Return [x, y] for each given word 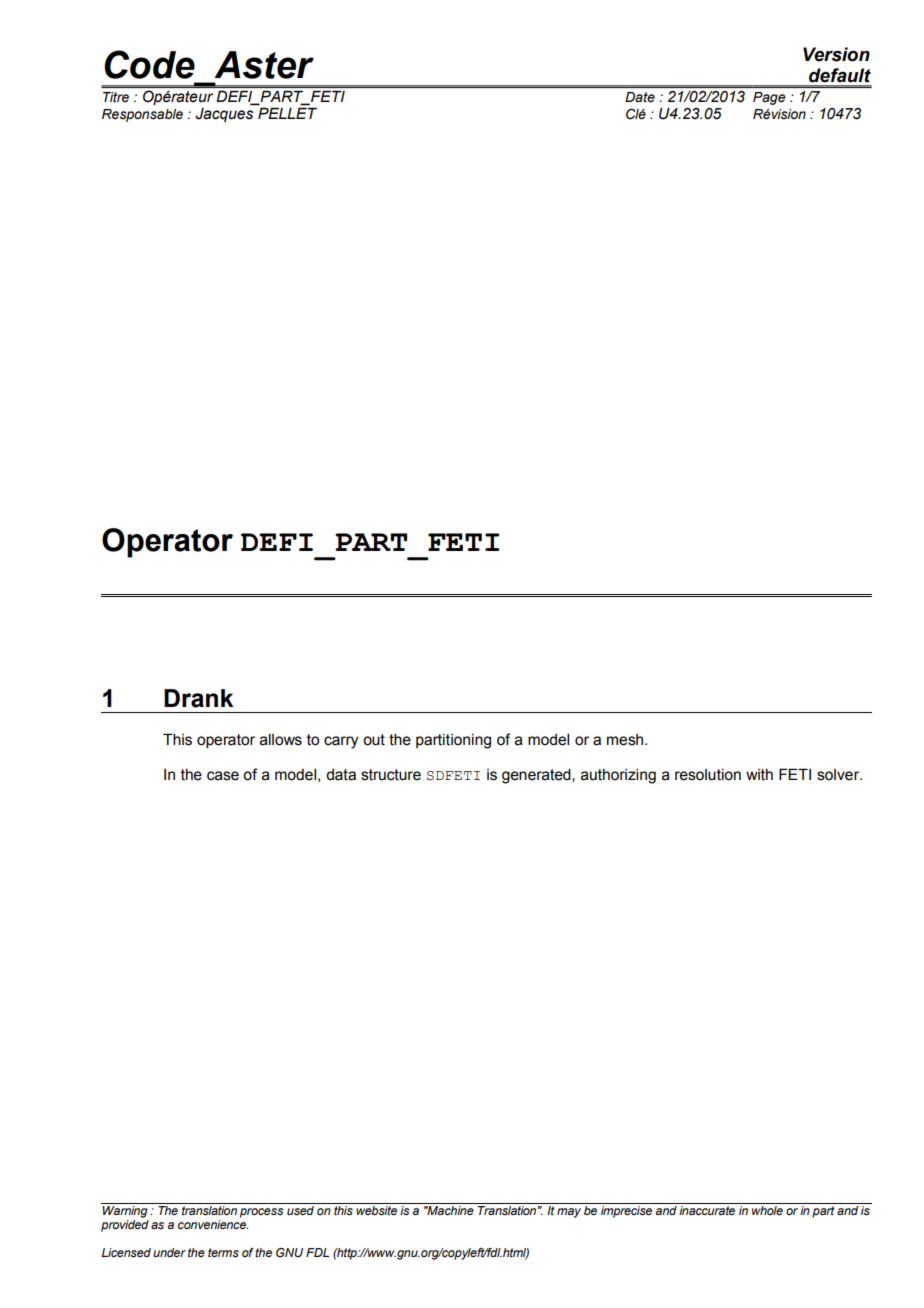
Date [640, 97]
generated [537, 776]
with [759, 775]
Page [769, 98]
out [374, 740]
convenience [213, 1224]
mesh [626, 740]
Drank [198, 698]
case [223, 776]
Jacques [224, 115]
